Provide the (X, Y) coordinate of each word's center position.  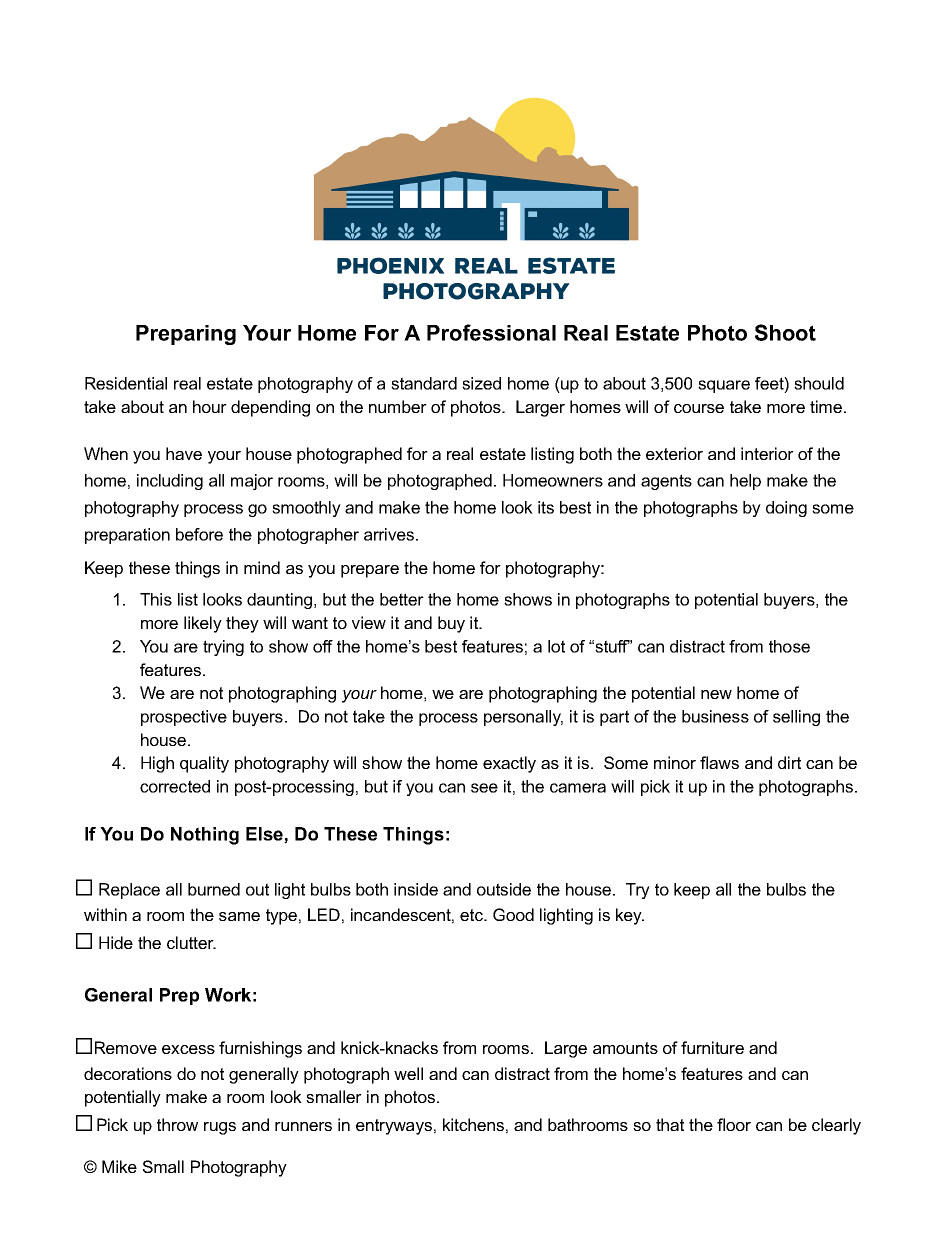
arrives (390, 534)
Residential (126, 383)
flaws (719, 762)
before (199, 534)
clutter (191, 942)
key (630, 916)
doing (786, 509)
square (724, 386)
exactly (509, 764)
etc (473, 915)
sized (481, 383)
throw (177, 1124)
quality (204, 764)
